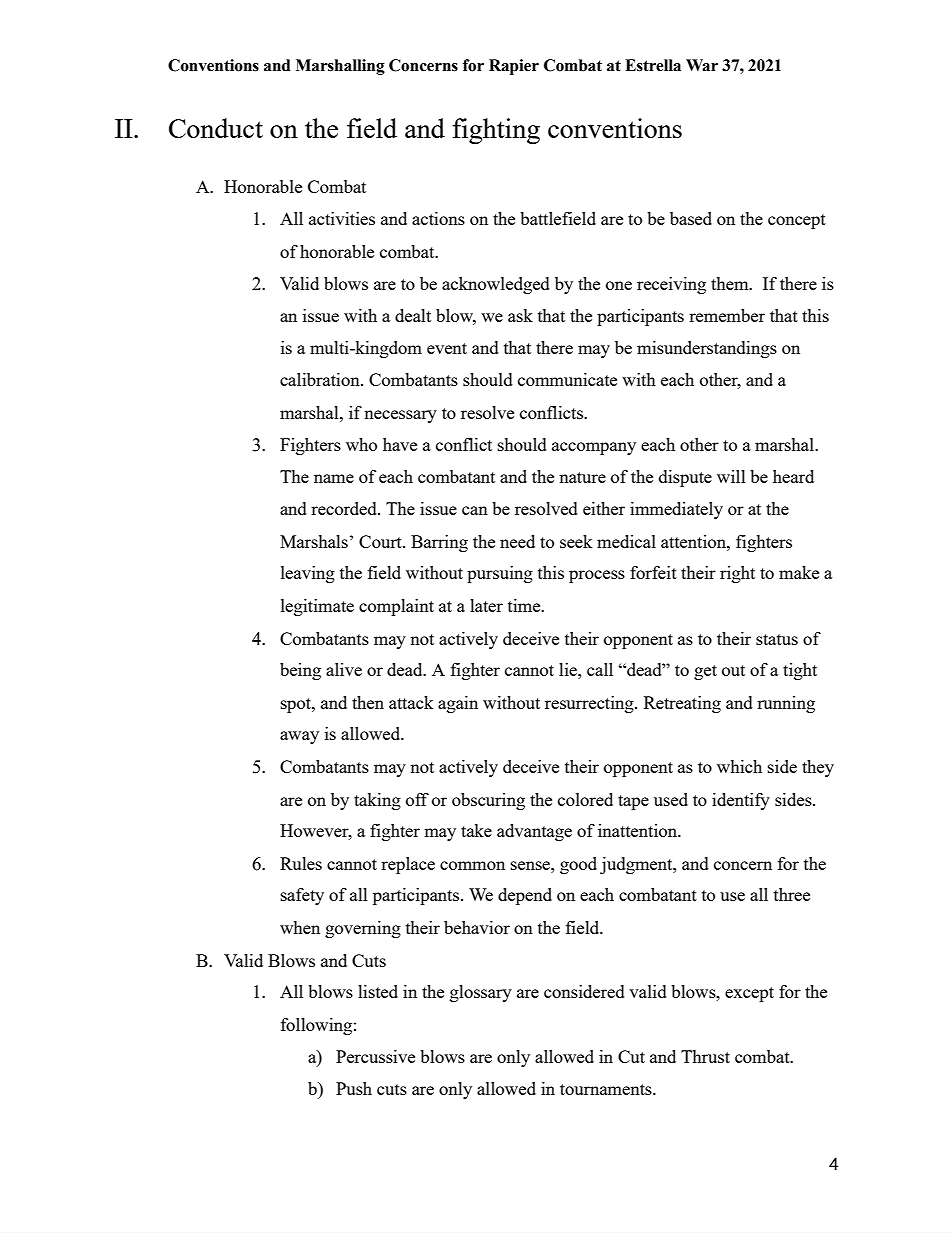  What do you see at coordinates (514, 67) in the screenshot?
I see `Rapier` at bounding box center [514, 67].
